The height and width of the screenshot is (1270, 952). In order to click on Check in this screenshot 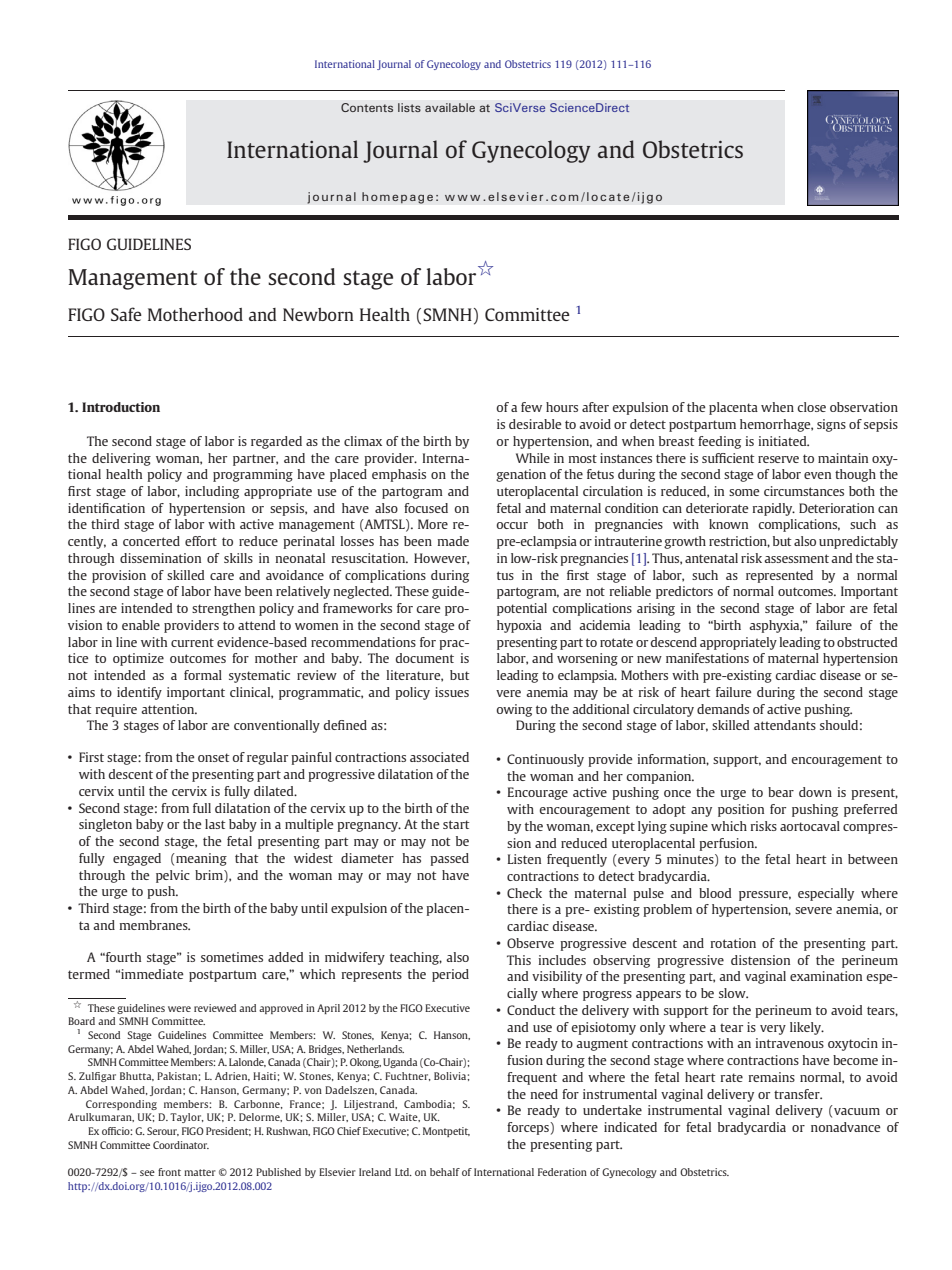, I will do `click(524, 893)`.
